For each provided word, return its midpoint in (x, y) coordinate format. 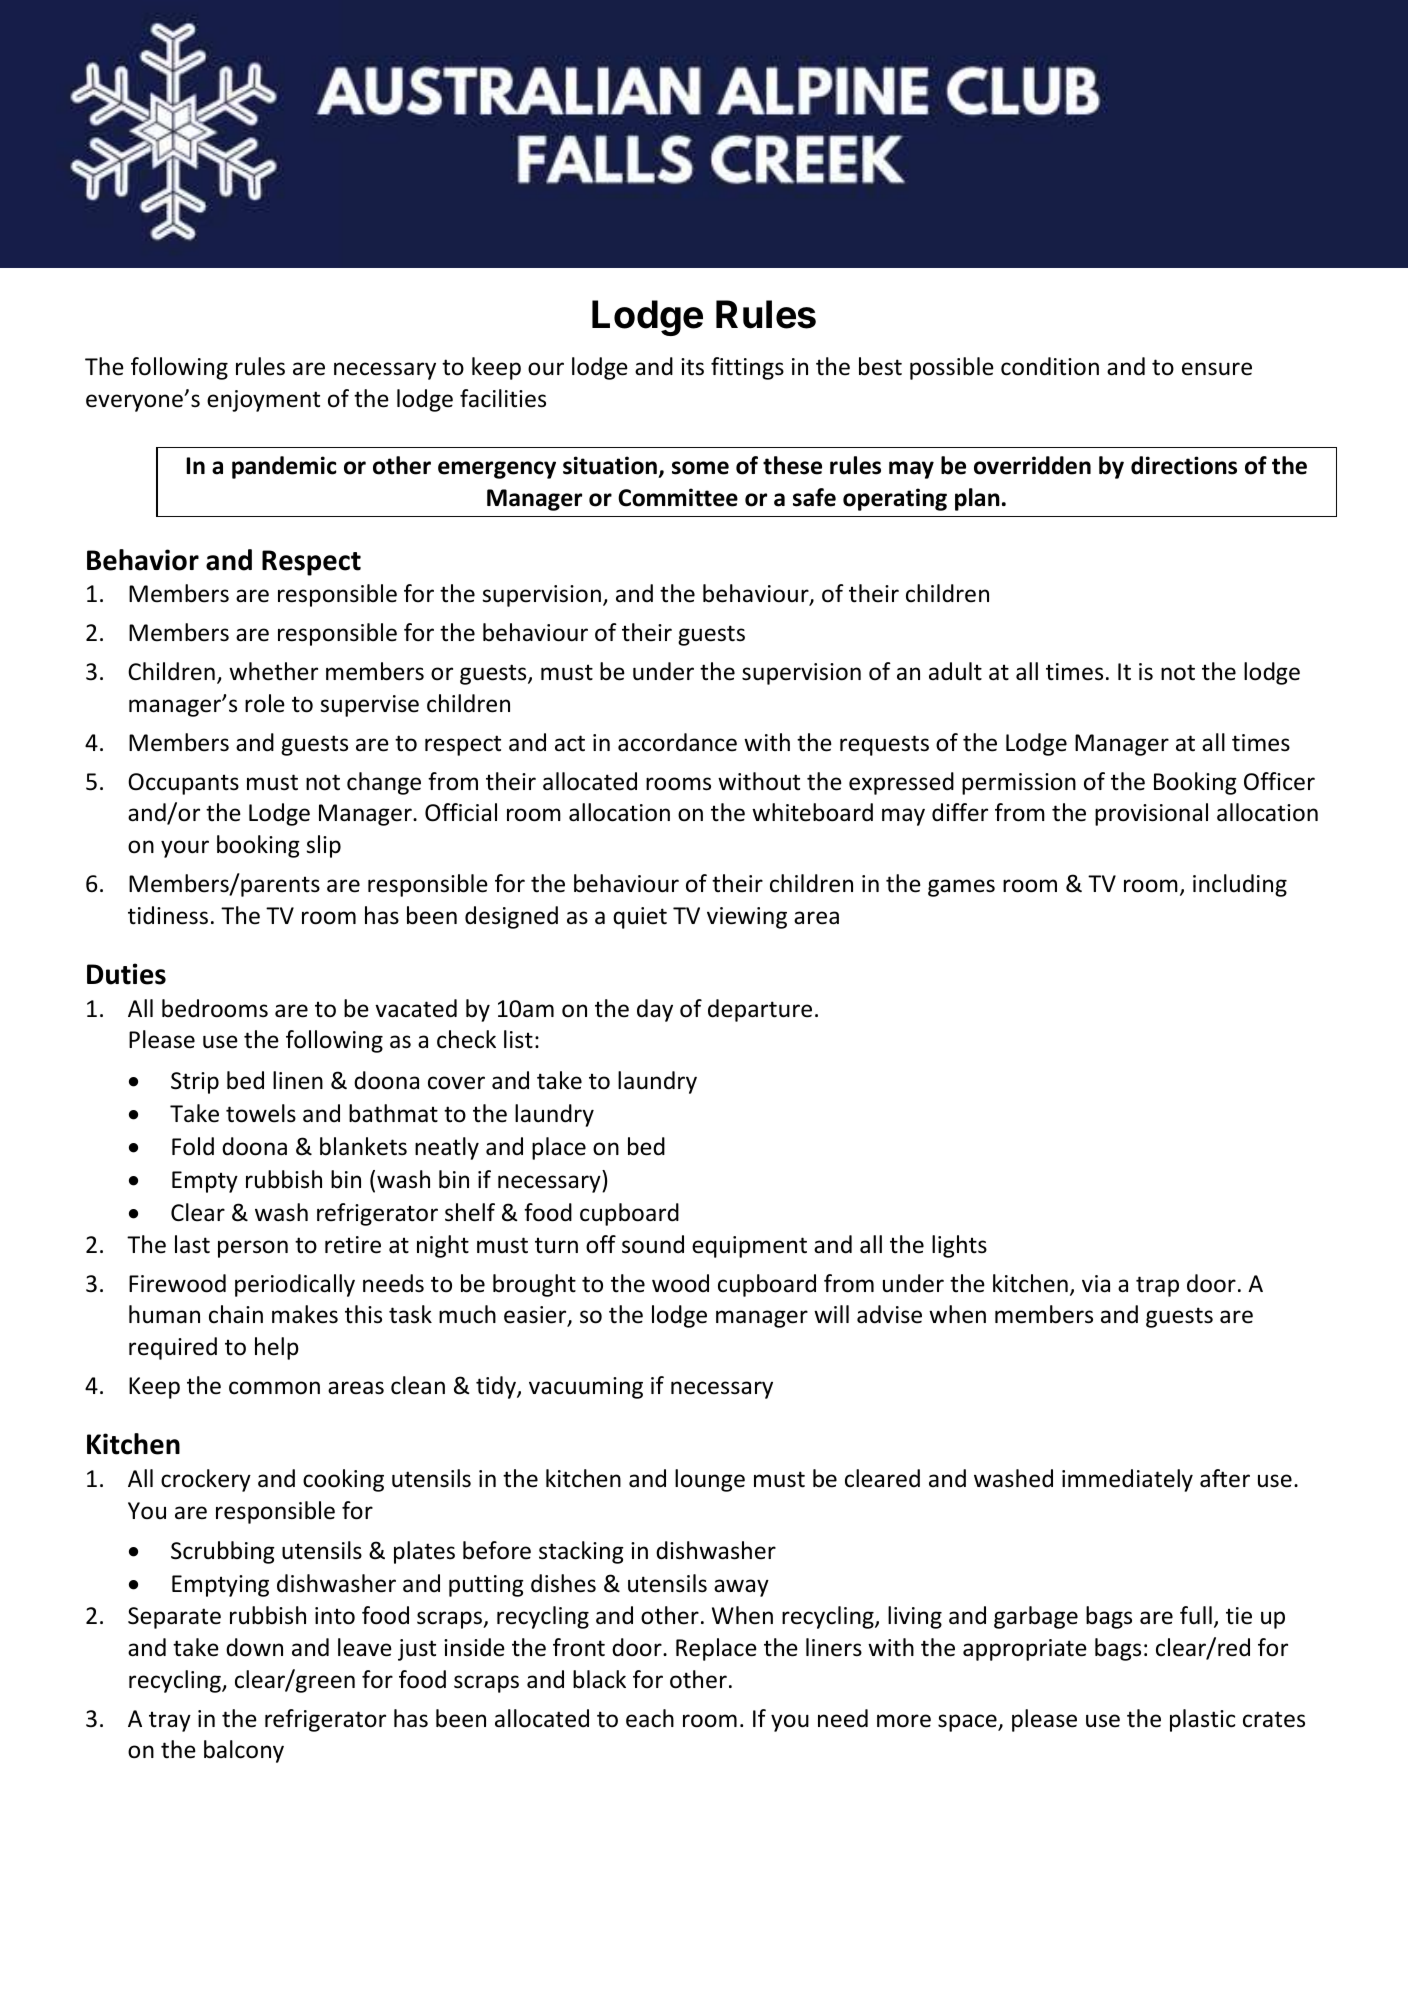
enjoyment (263, 401)
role (265, 703)
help (277, 1348)
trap (1157, 1286)
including (1240, 885)
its (692, 367)
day (655, 1010)
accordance (677, 742)
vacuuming (586, 1388)
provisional (1151, 814)
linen (298, 1080)
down (254, 1647)
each (650, 1718)
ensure (1217, 369)
